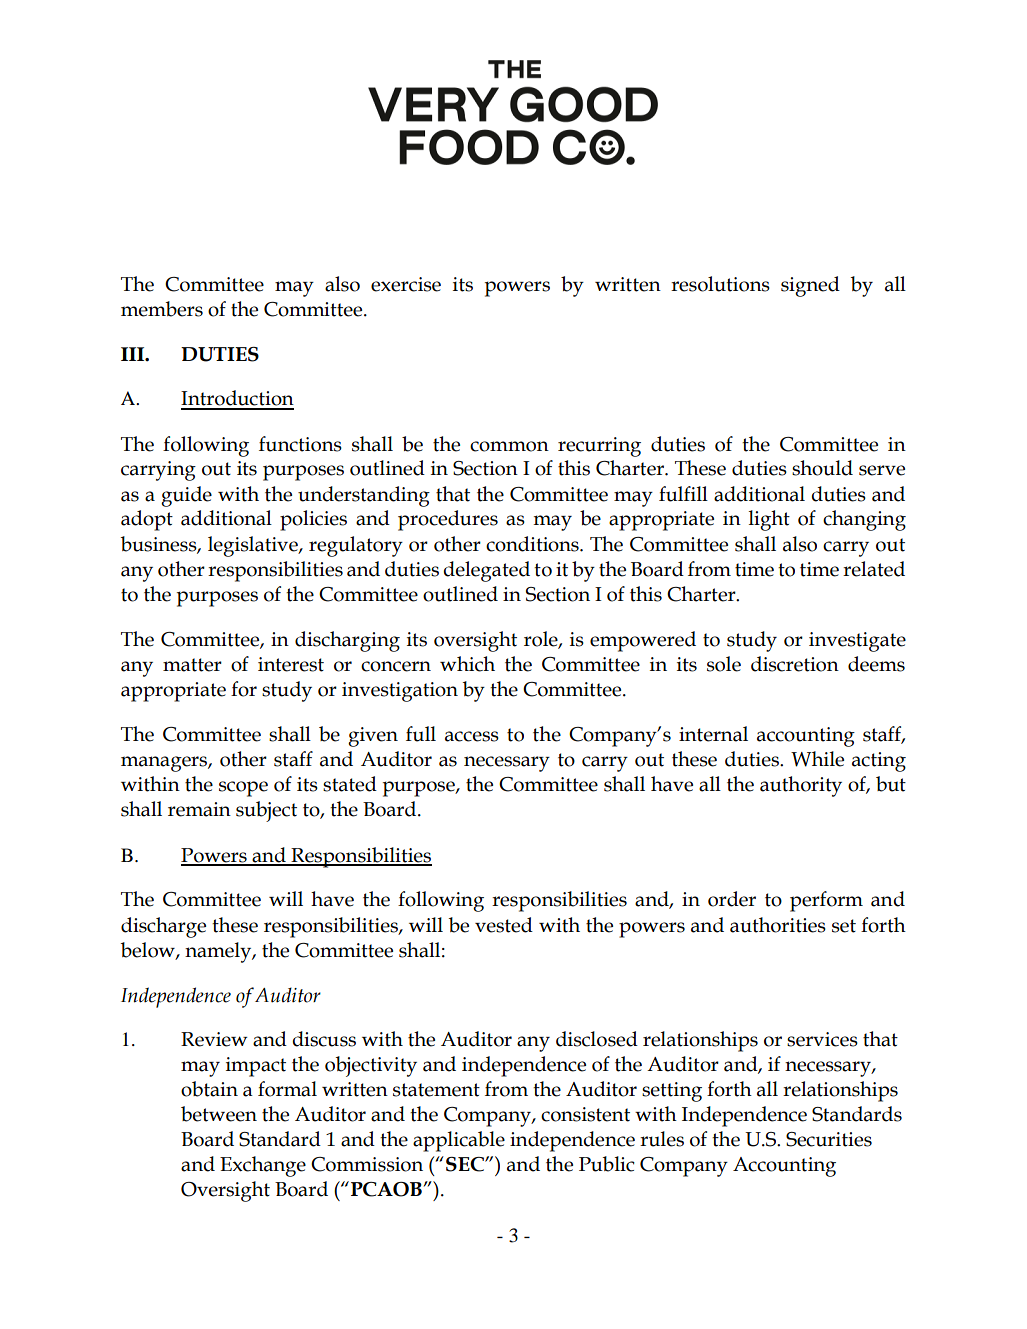 The height and width of the screenshot is (1329, 1027). What do you see at coordinates (810, 286) in the screenshot?
I see `signed` at bounding box center [810, 286].
